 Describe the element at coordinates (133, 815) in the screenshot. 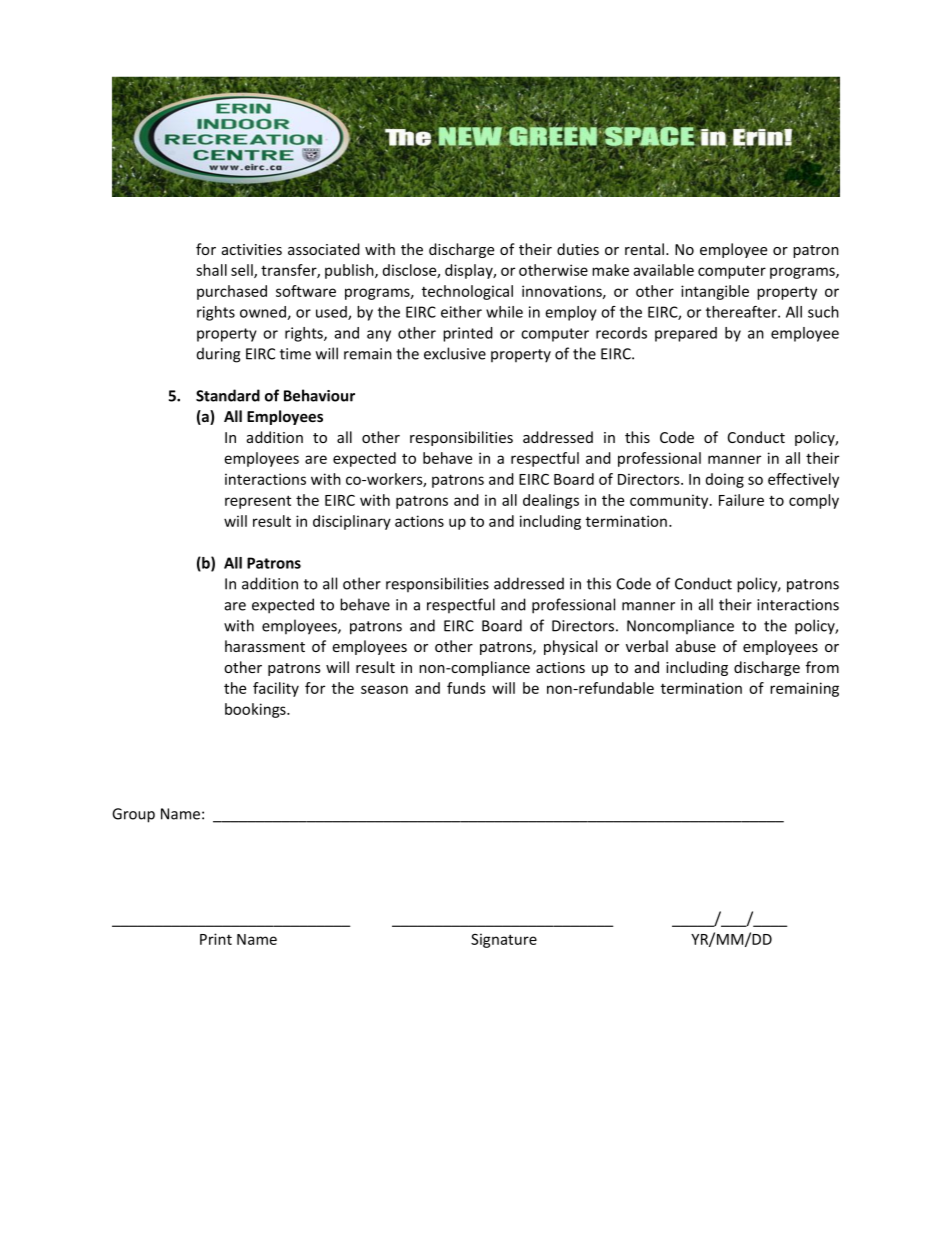

I see `Group` at that location.
